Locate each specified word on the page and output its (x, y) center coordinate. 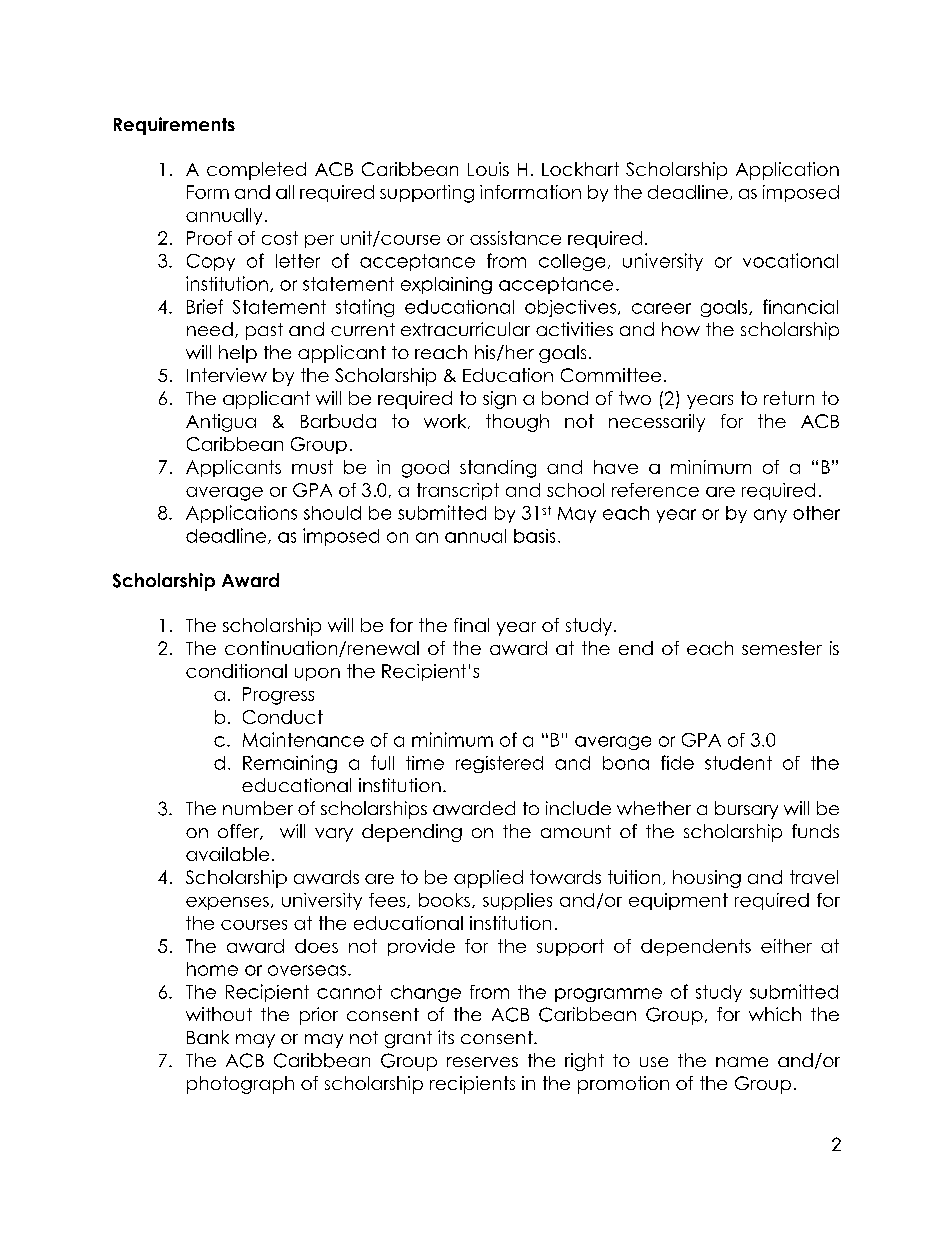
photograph (240, 1085)
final (471, 625)
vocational (790, 260)
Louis (488, 169)
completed (256, 171)
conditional (236, 671)
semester (782, 648)
